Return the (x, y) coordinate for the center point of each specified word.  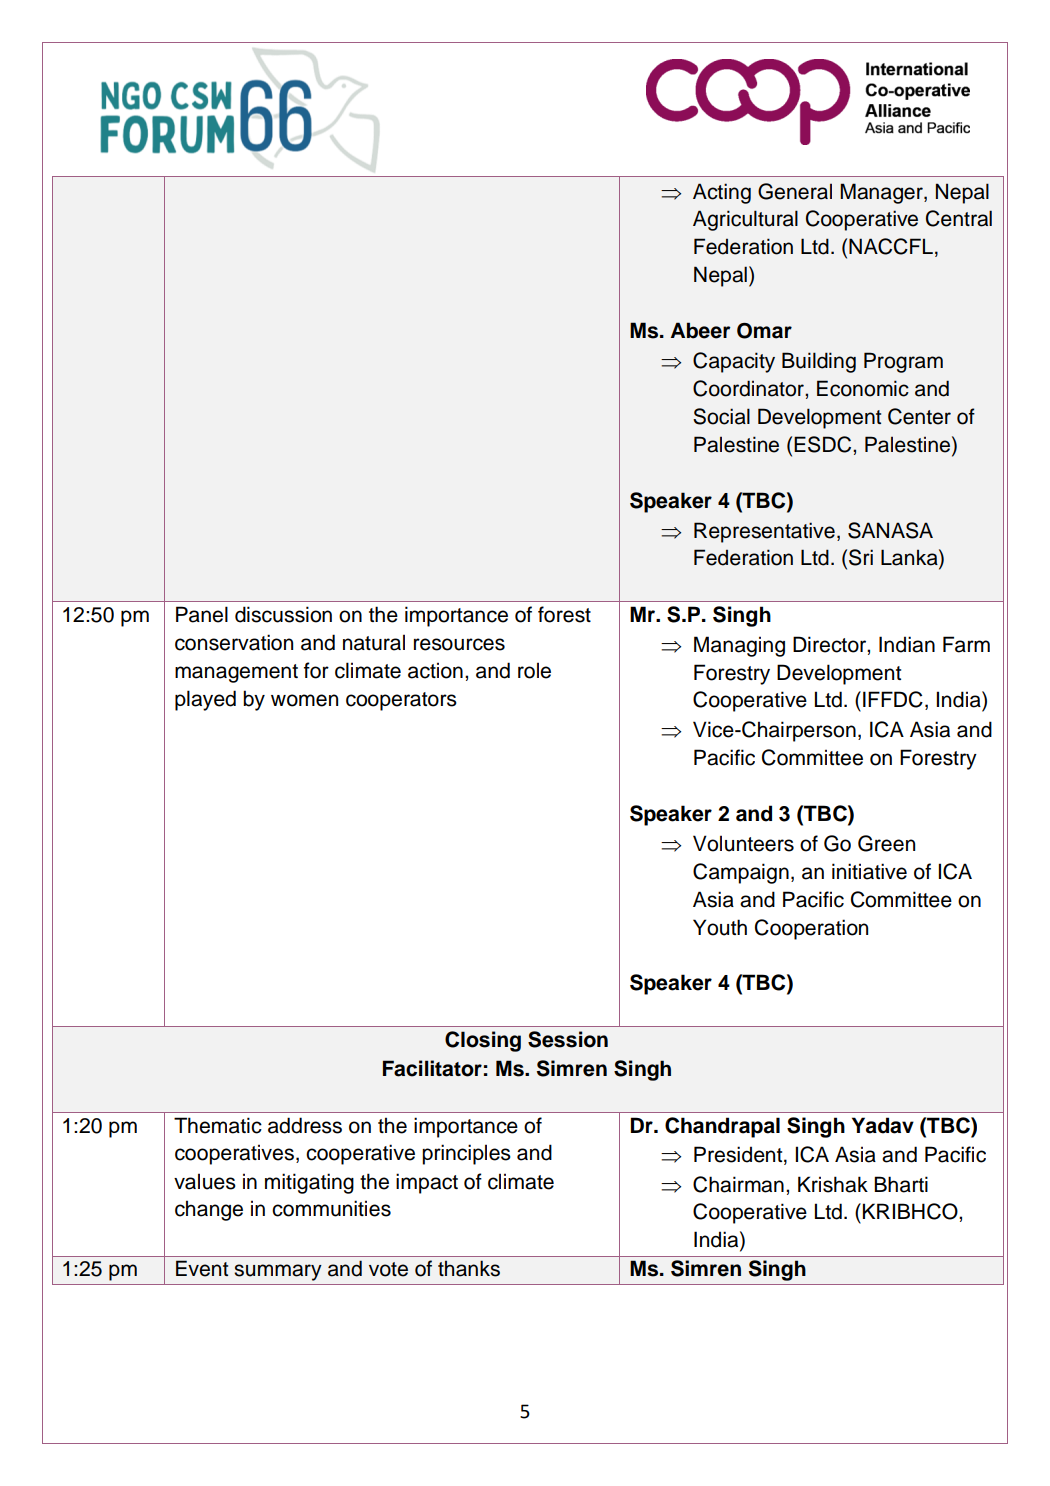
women (304, 700)
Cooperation (811, 929)
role (534, 670)
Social (721, 416)
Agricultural (745, 220)
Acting (722, 193)
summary (278, 1272)
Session (568, 1039)
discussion (283, 614)
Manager (882, 193)
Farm (966, 644)
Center (919, 416)
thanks (469, 1268)
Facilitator (432, 1068)
